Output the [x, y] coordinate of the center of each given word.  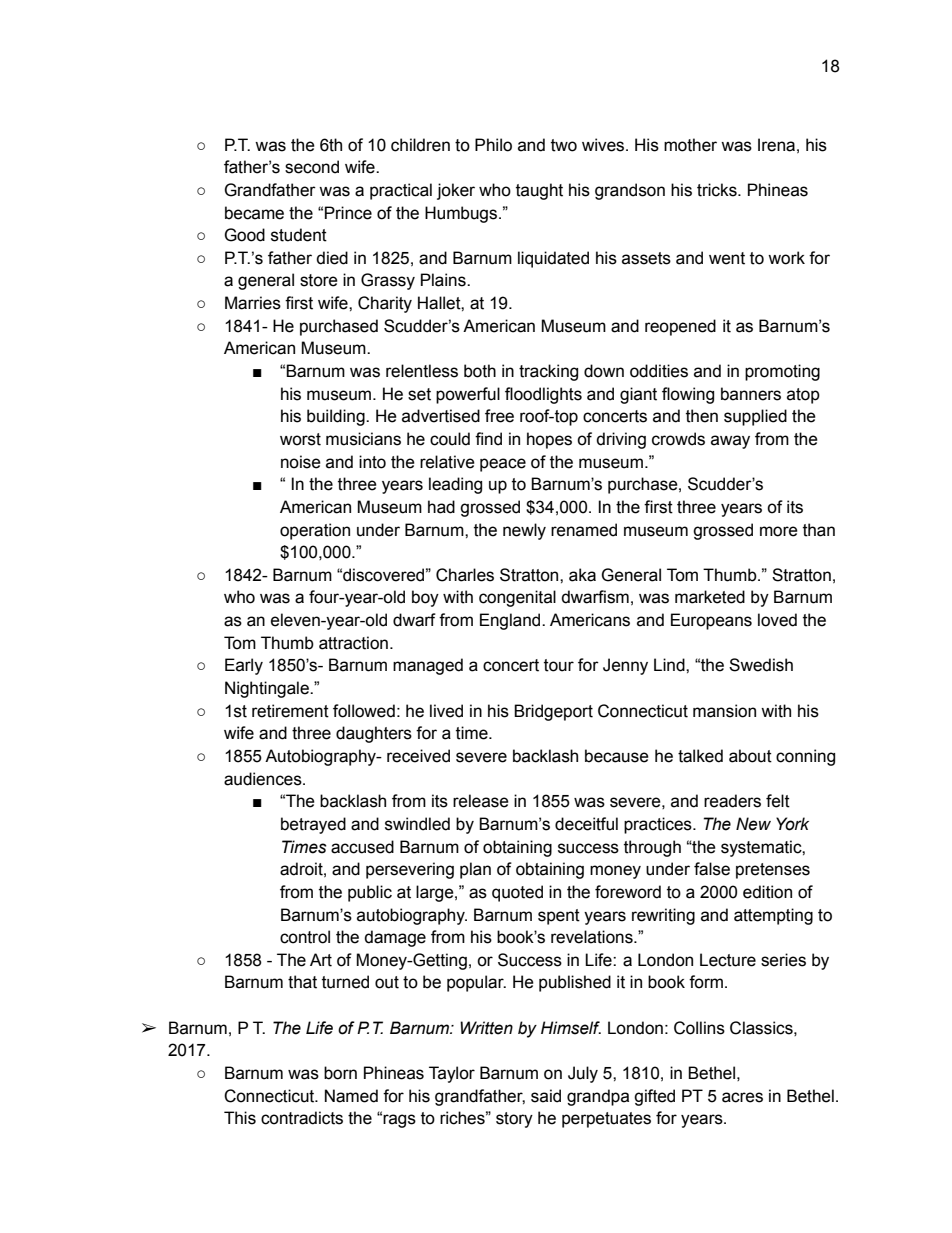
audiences [264, 779]
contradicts [302, 1118]
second [312, 167]
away [730, 442]
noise [301, 462]
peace [503, 465]
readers [732, 801]
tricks [718, 190]
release [481, 801]
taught [539, 191]
